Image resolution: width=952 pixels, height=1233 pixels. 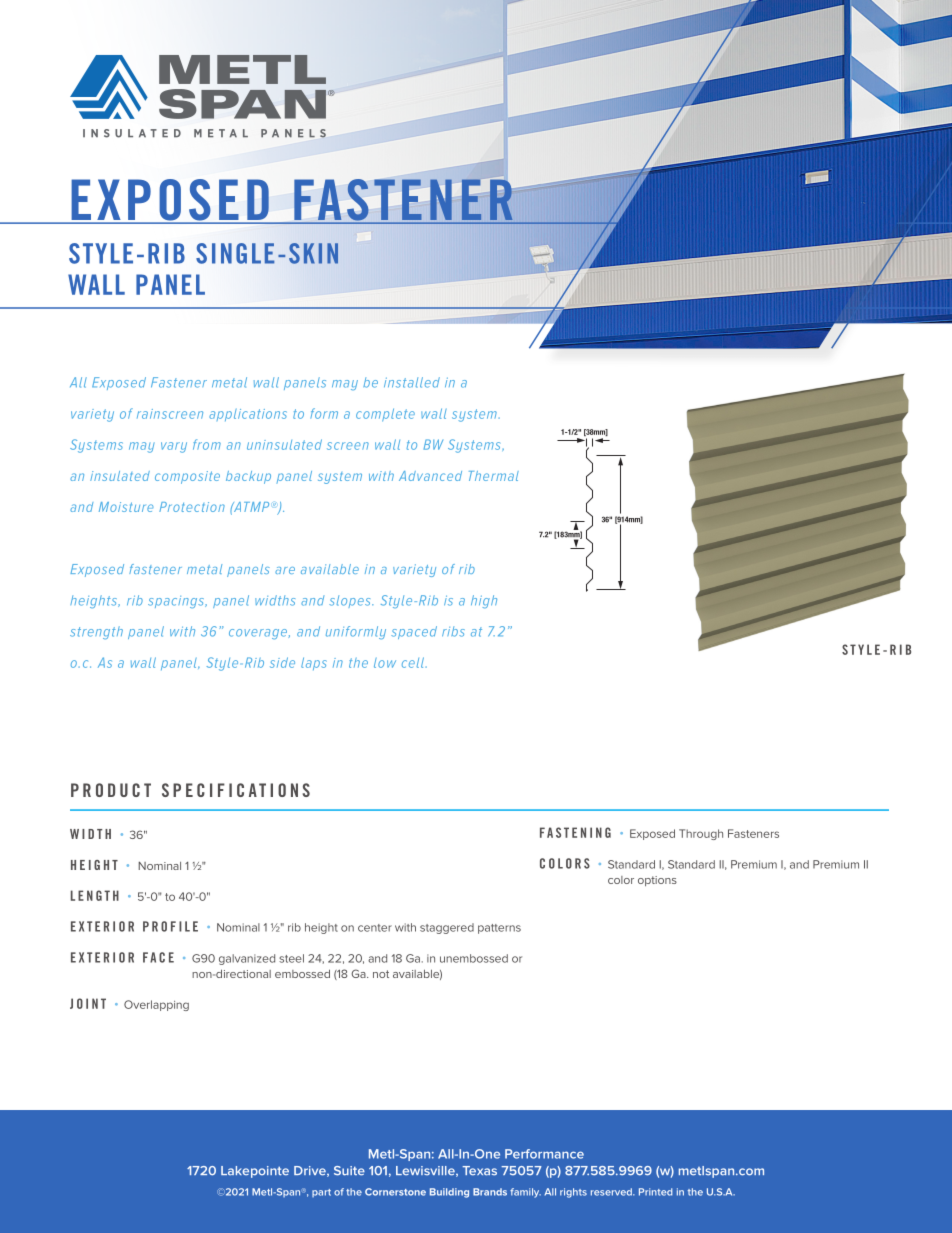 What do you see at coordinates (385, 663) in the screenshot?
I see `low` at bounding box center [385, 663].
